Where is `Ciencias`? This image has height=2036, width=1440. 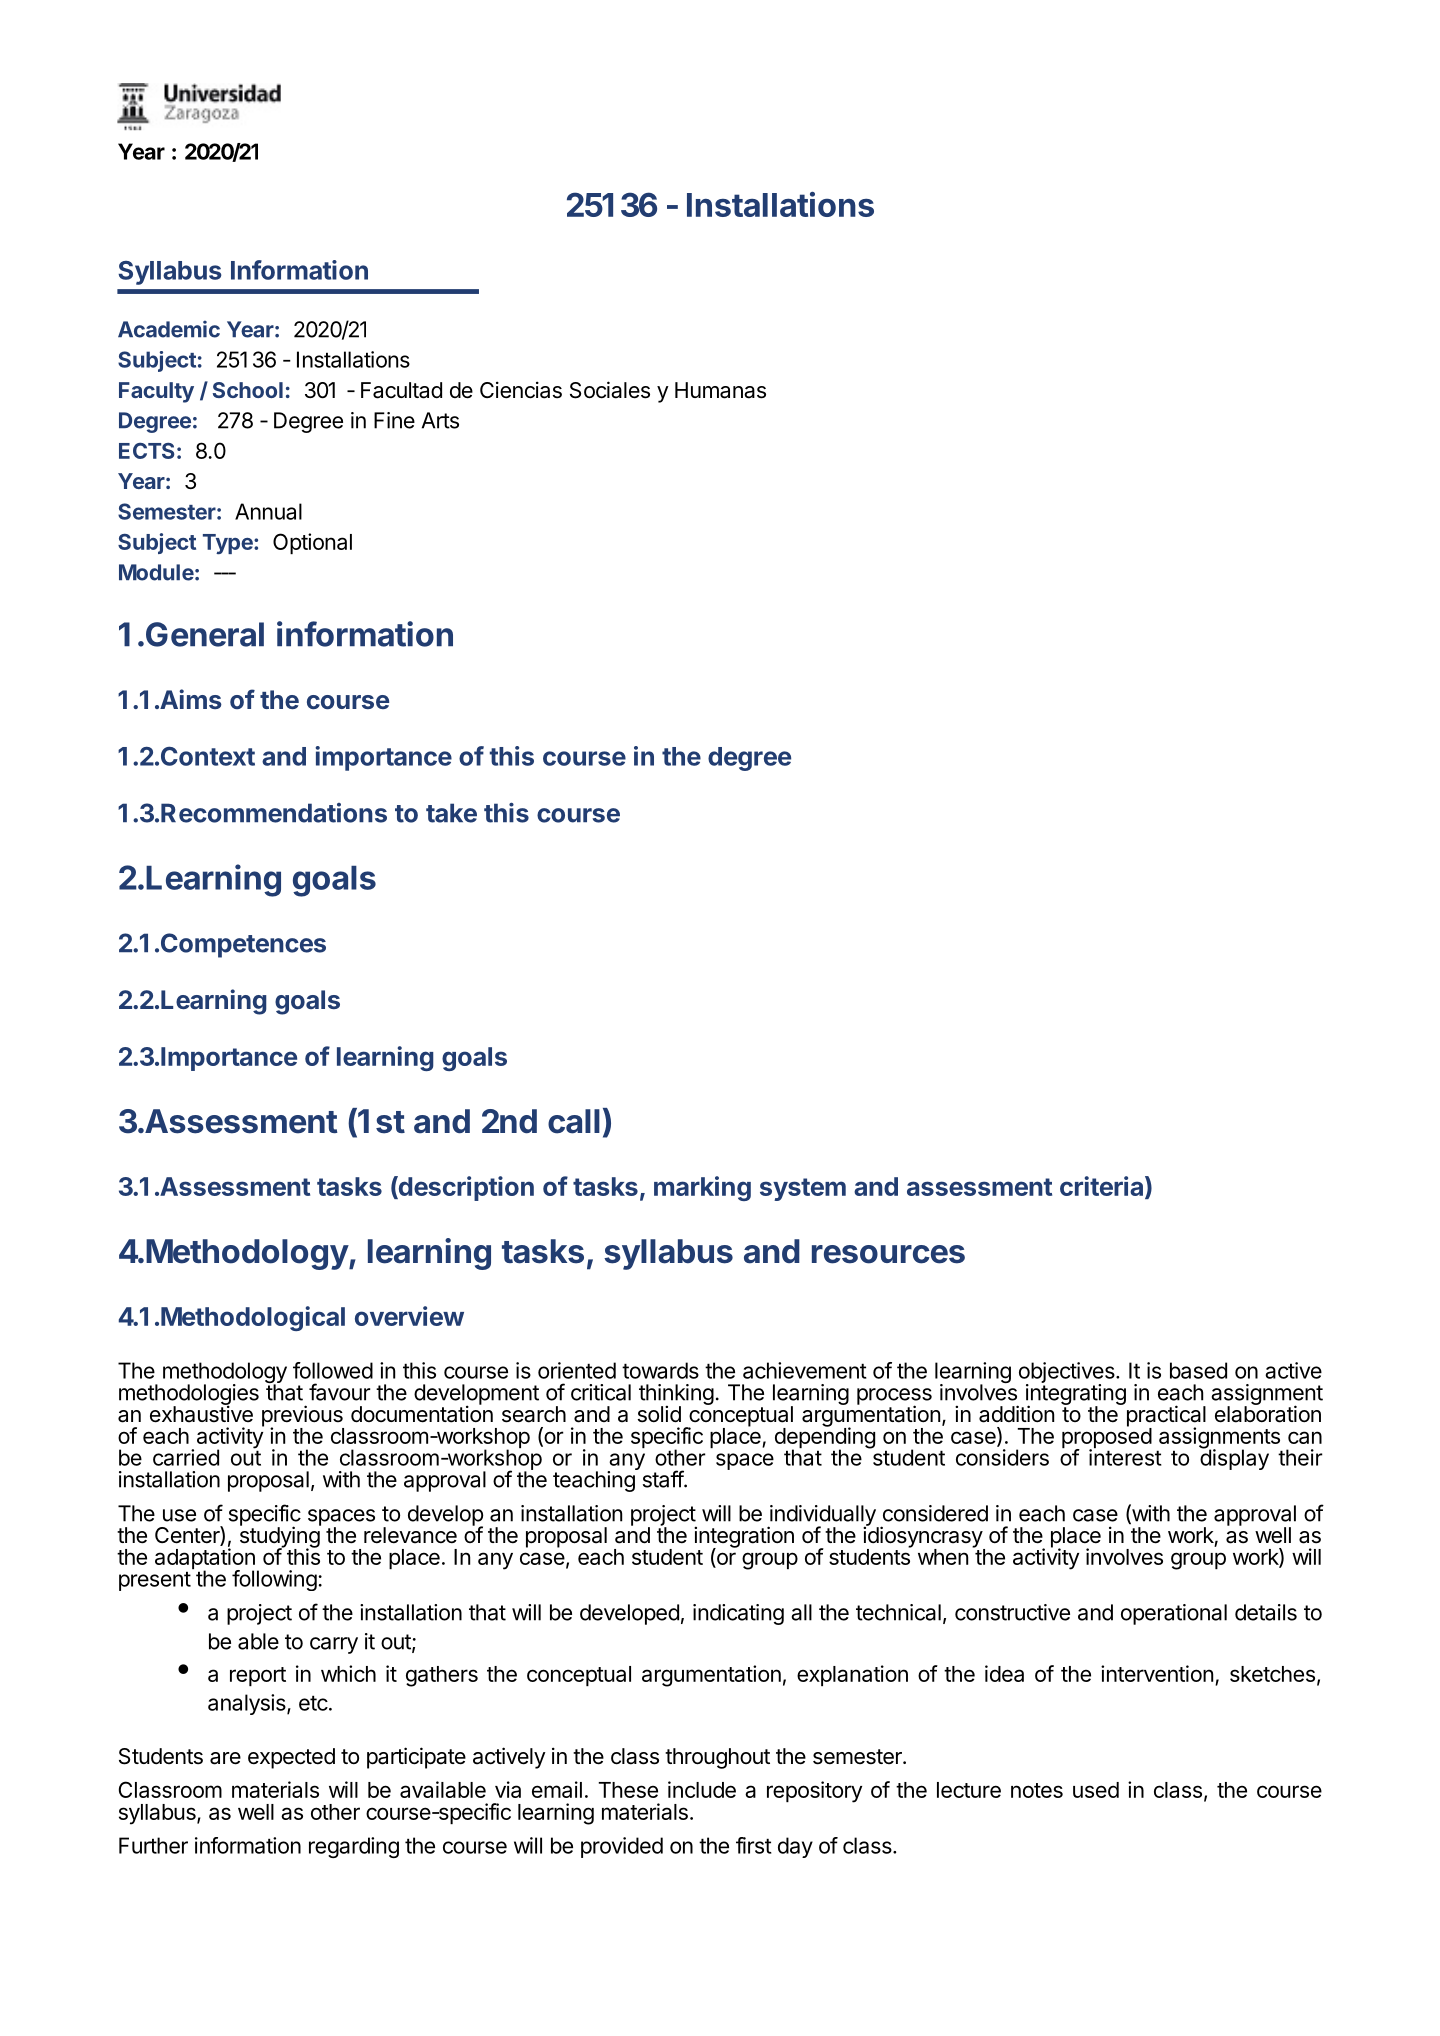 Ciencias is located at coordinates (521, 390).
